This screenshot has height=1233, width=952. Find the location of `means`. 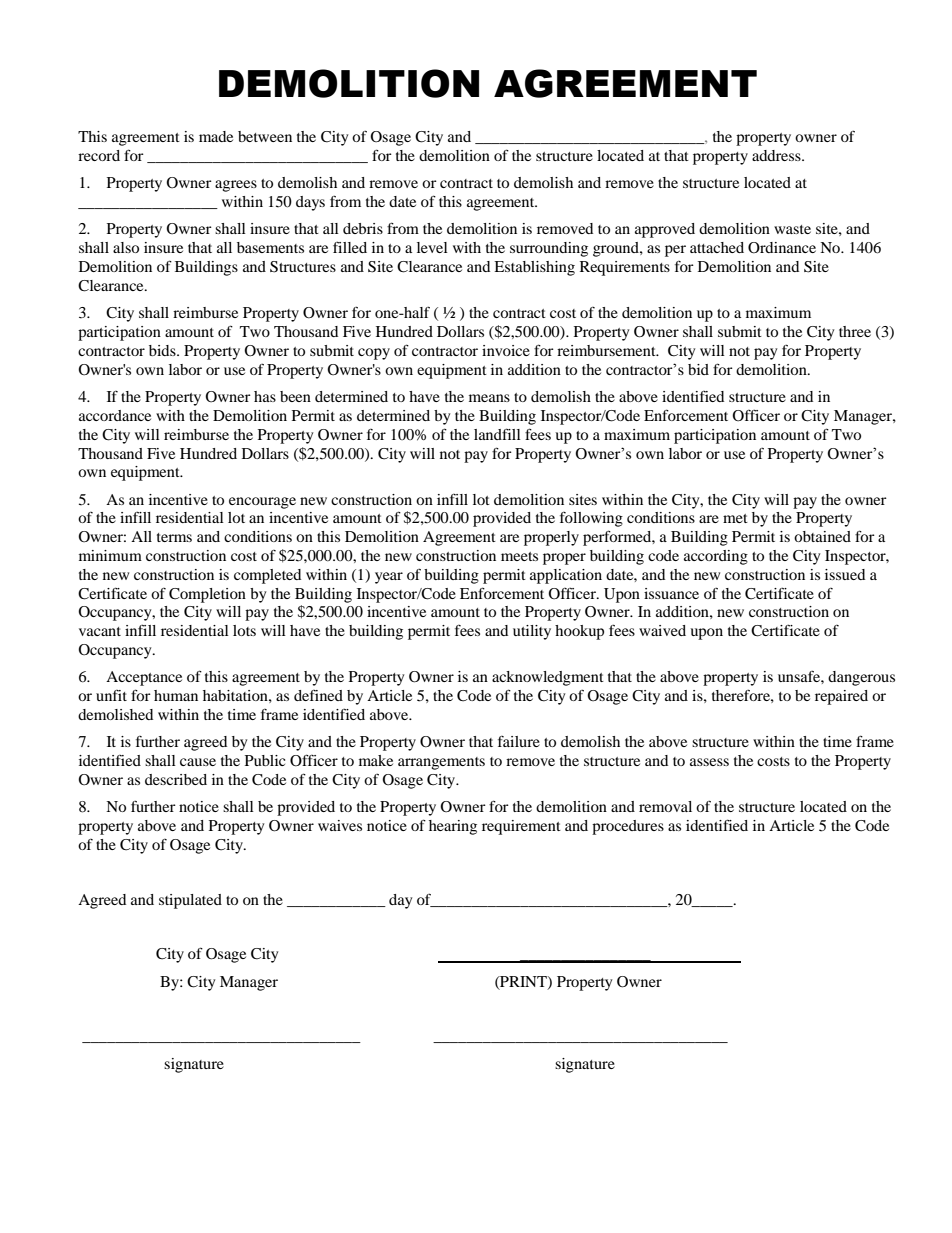

means is located at coordinates (489, 398).
